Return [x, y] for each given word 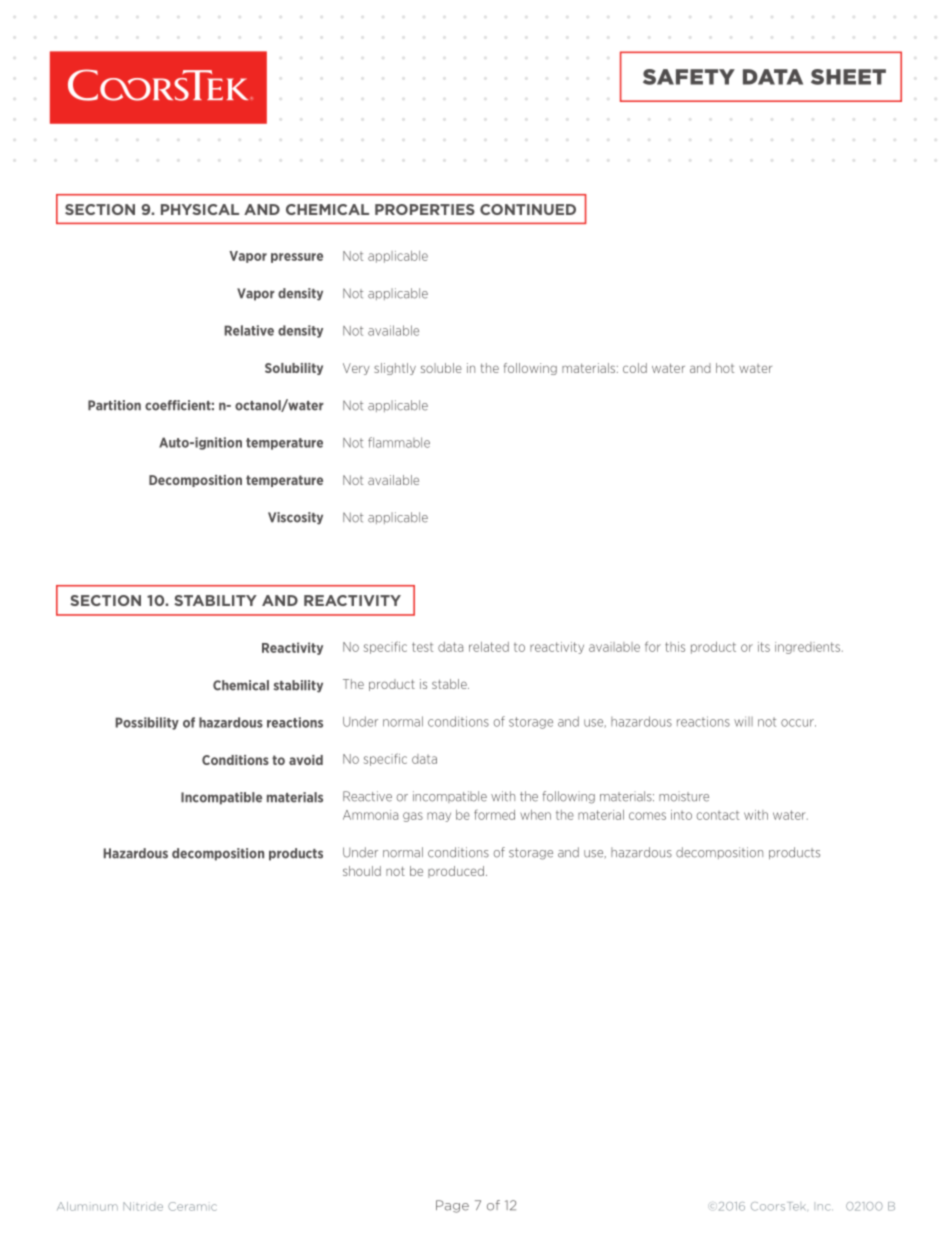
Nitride [143, 1206]
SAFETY [689, 77]
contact [718, 815]
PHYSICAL [200, 209]
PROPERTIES [425, 209]
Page [452, 1206]
